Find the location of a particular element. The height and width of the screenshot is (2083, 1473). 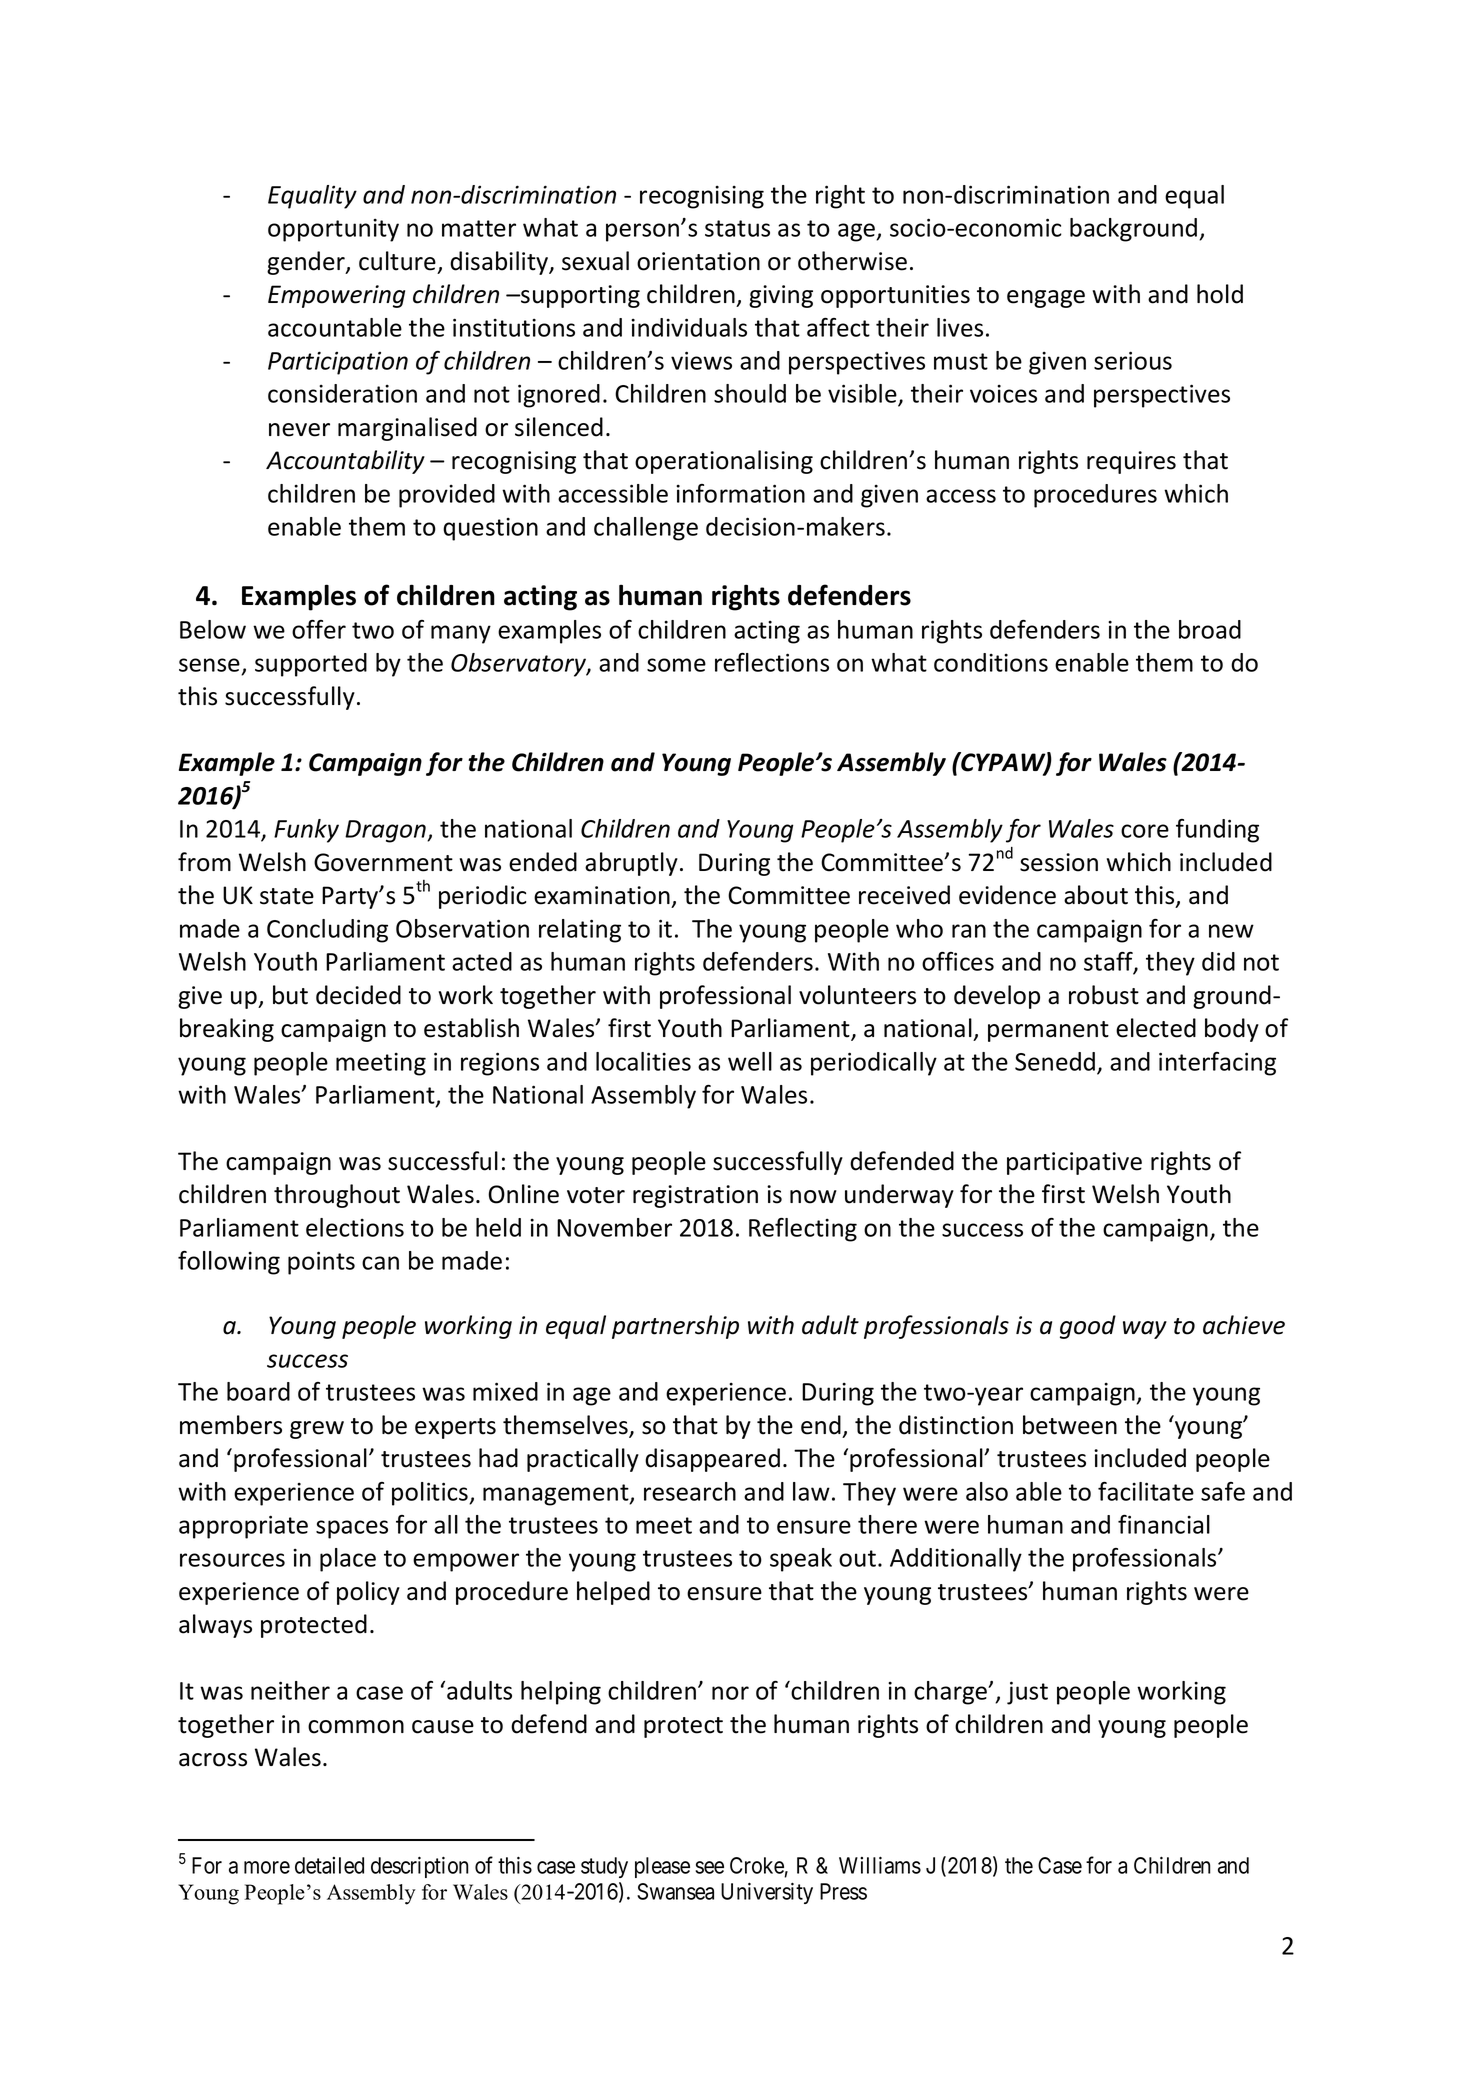

core is located at coordinates (1145, 831).
